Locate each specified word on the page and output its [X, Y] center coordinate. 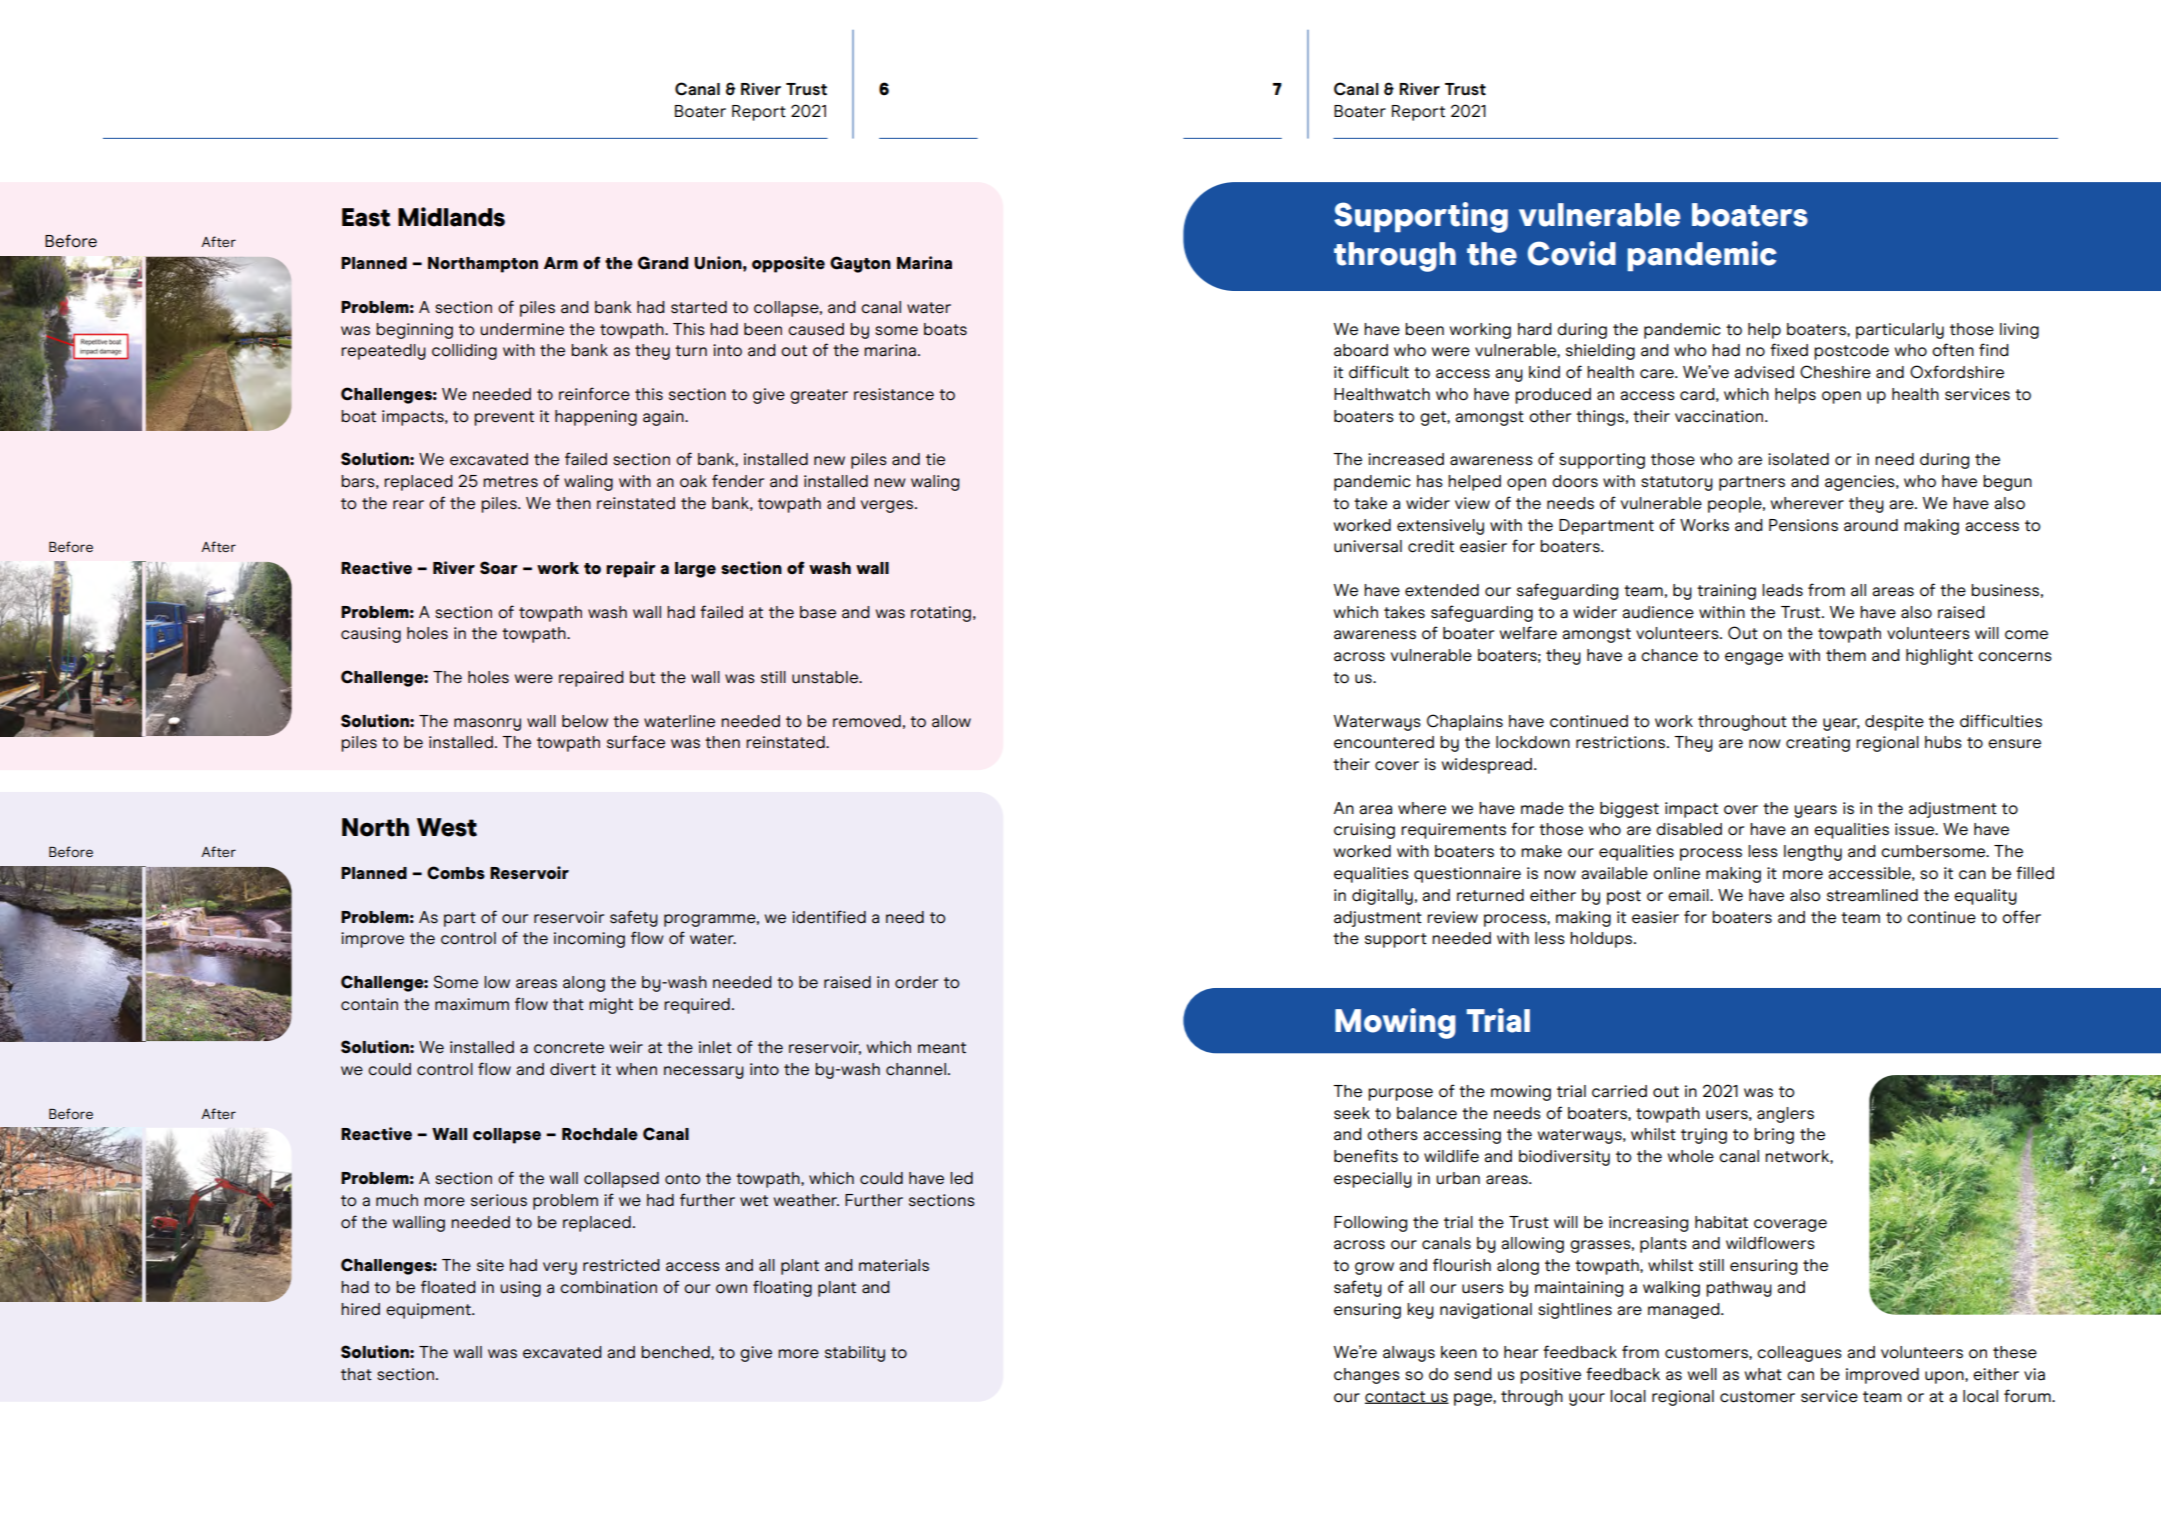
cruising [1364, 831]
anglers [1785, 1115]
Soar [499, 568]
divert [573, 1069]
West [447, 827]
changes [1367, 1376]
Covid [1572, 253]
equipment [429, 1311]
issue [1916, 829]
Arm [561, 263]
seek [1352, 1113]
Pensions [1803, 525]
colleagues [1799, 1354]
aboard [1361, 350]
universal [1368, 546]
